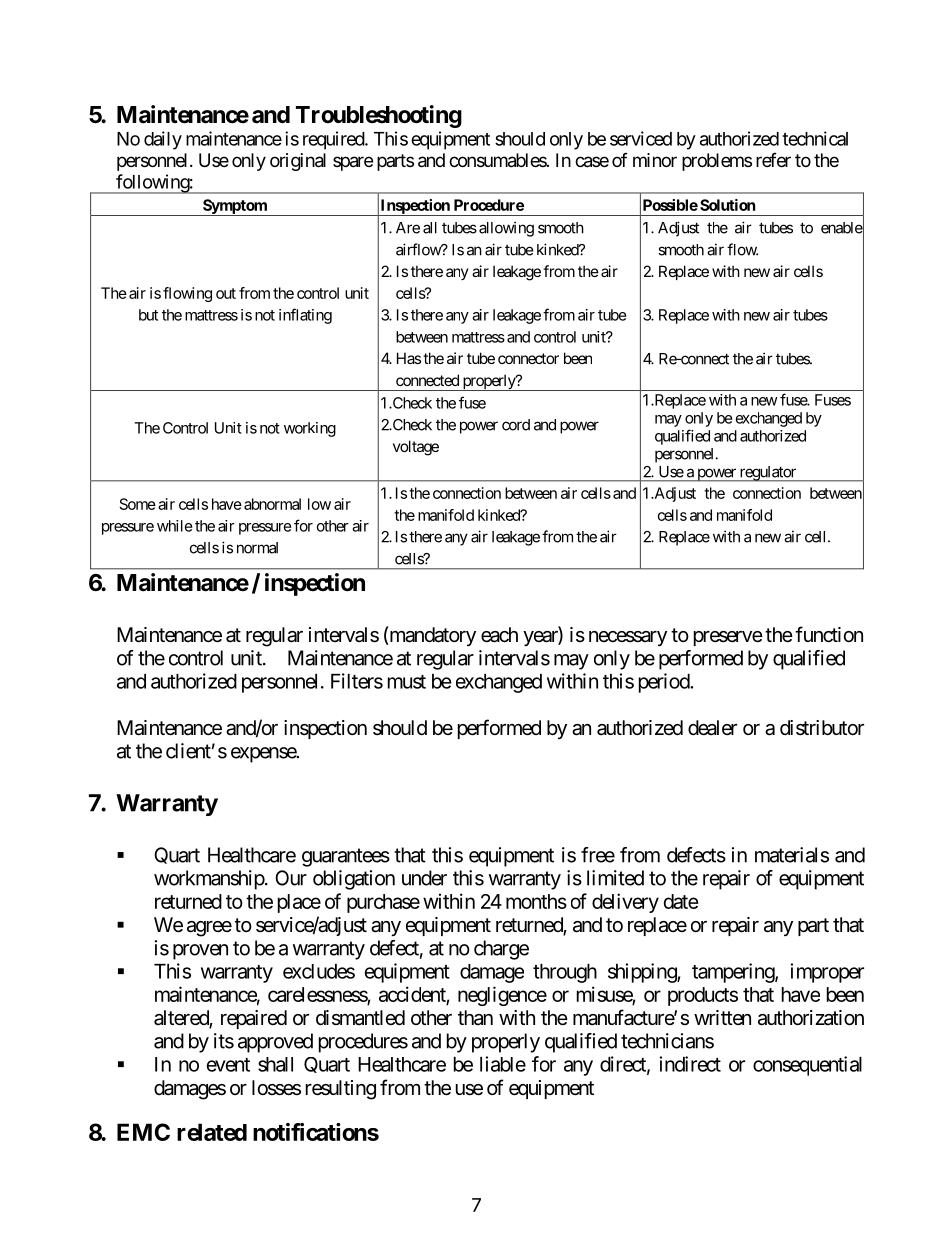  Describe the element at coordinates (310, 429) in the screenshot. I see `working` at that location.
